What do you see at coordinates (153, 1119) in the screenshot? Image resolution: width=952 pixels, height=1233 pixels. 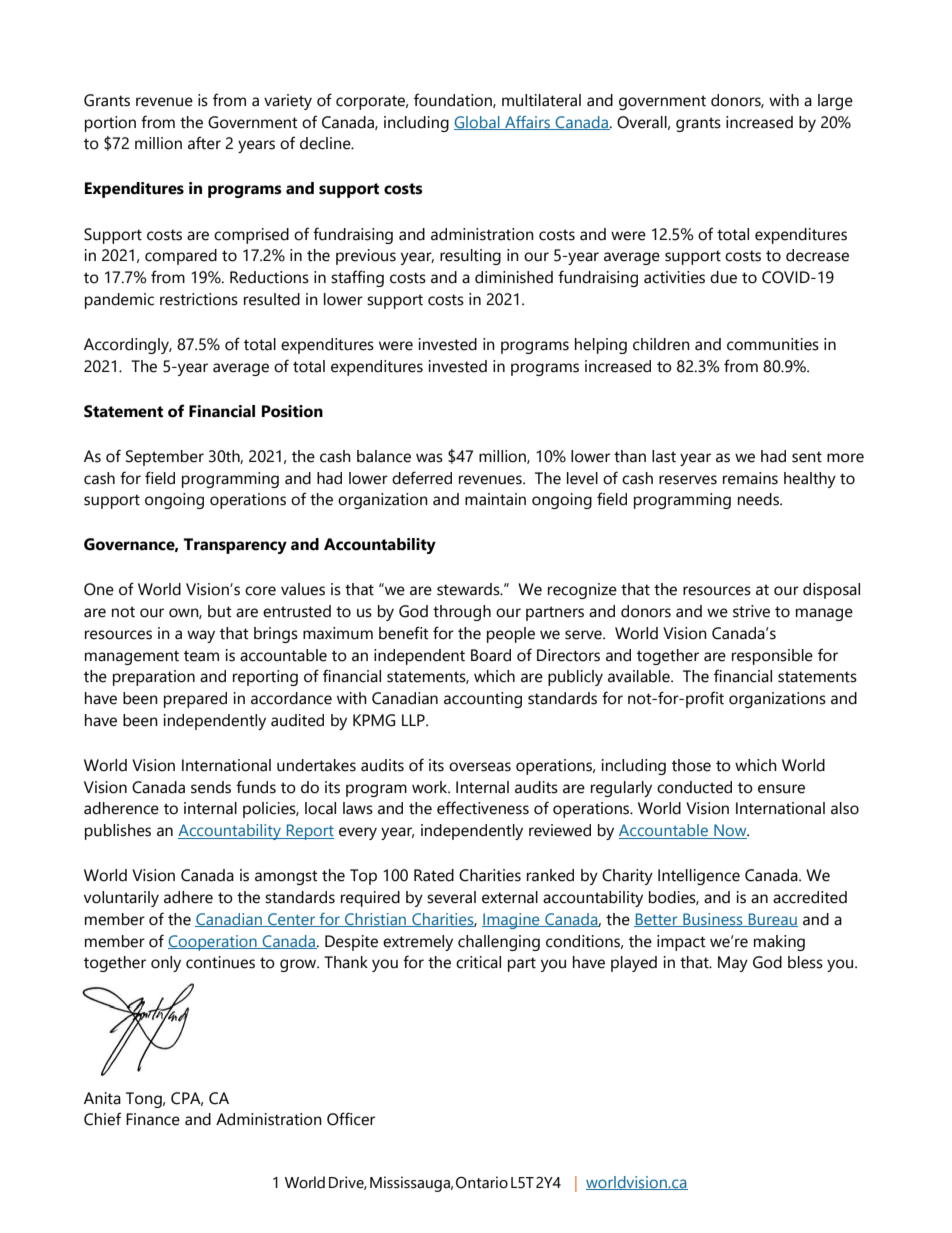 I see `Finance` at bounding box center [153, 1119].
